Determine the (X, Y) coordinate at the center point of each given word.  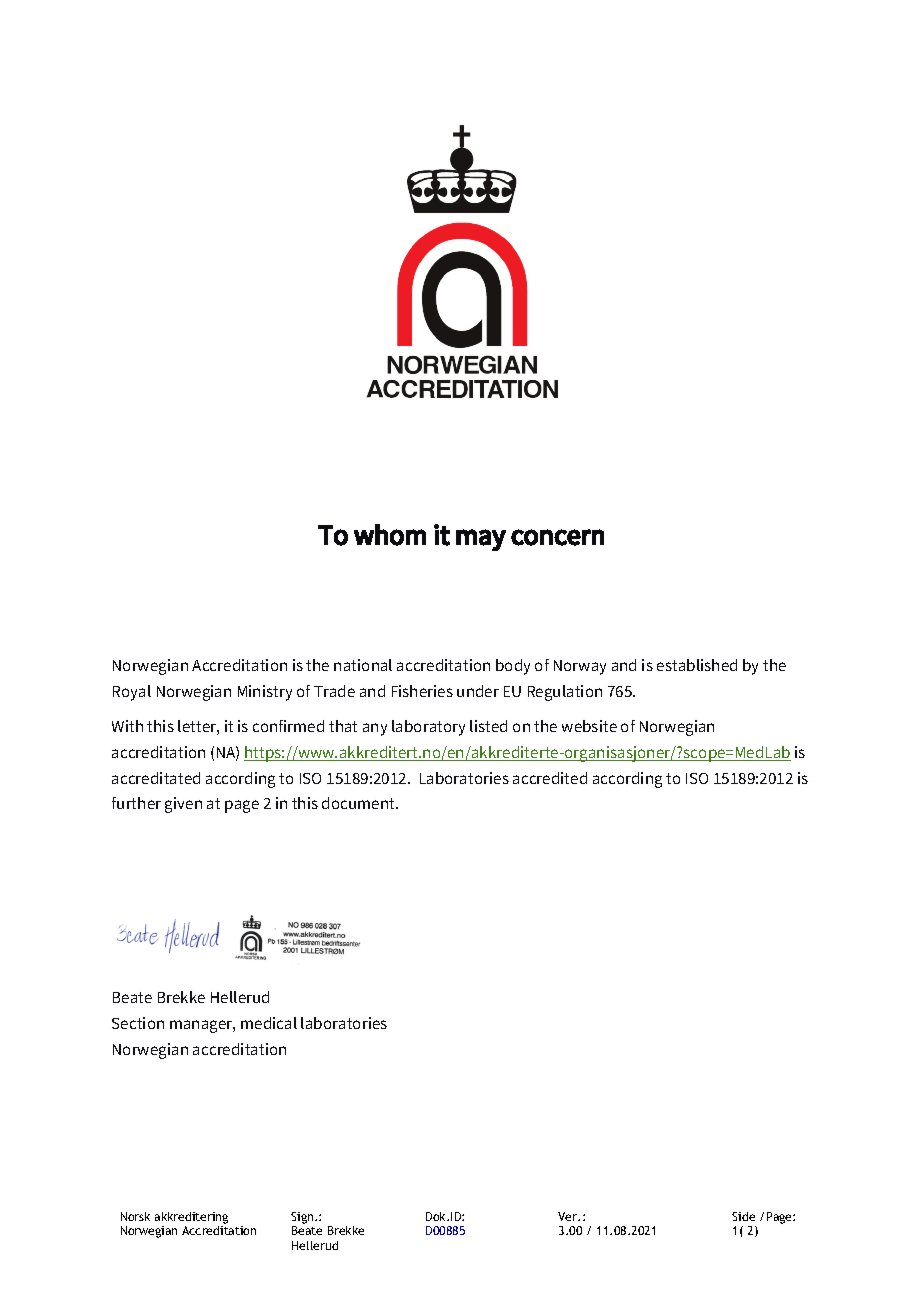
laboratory (428, 728)
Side (743, 1216)
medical (269, 1023)
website (589, 726)
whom (390, 535)
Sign (303, 1218)
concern (557, 537)
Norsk (135, 1216)
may (481, 540)
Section (138, 1023)
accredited (550, 778)
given (183, 805)
